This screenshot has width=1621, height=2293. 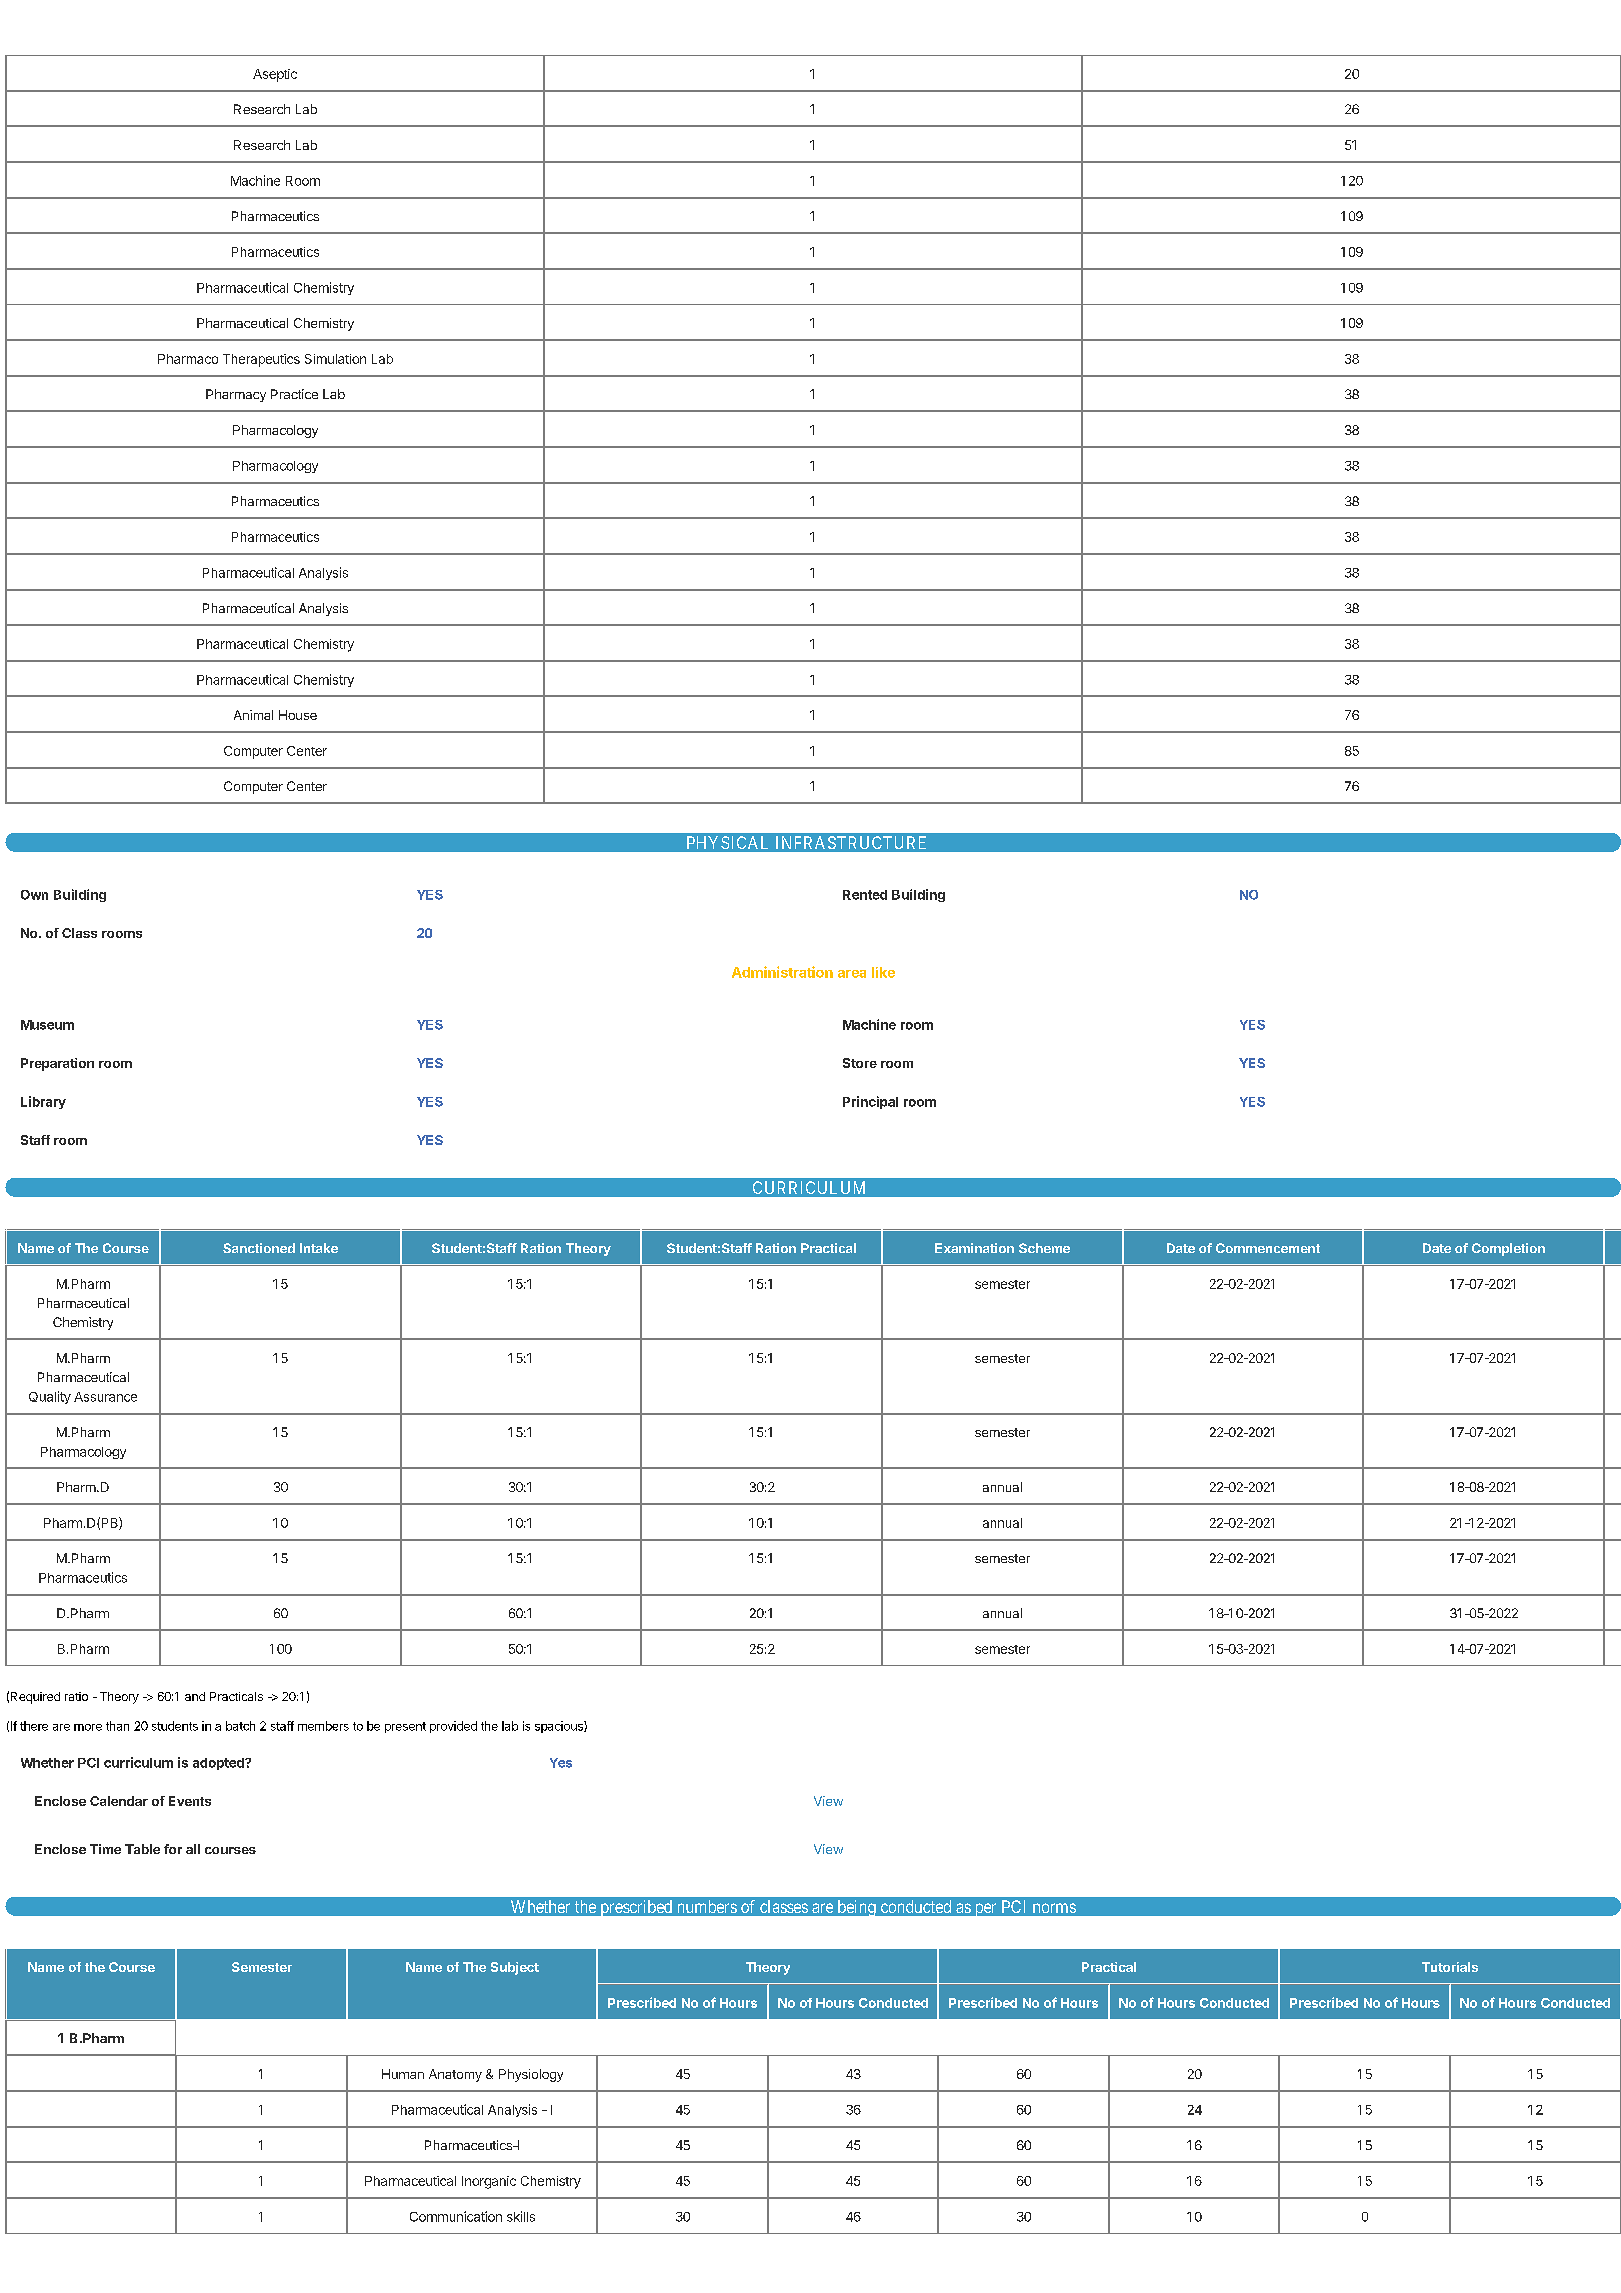 I want to click on Aseptic, so click(x=275, y=75).
